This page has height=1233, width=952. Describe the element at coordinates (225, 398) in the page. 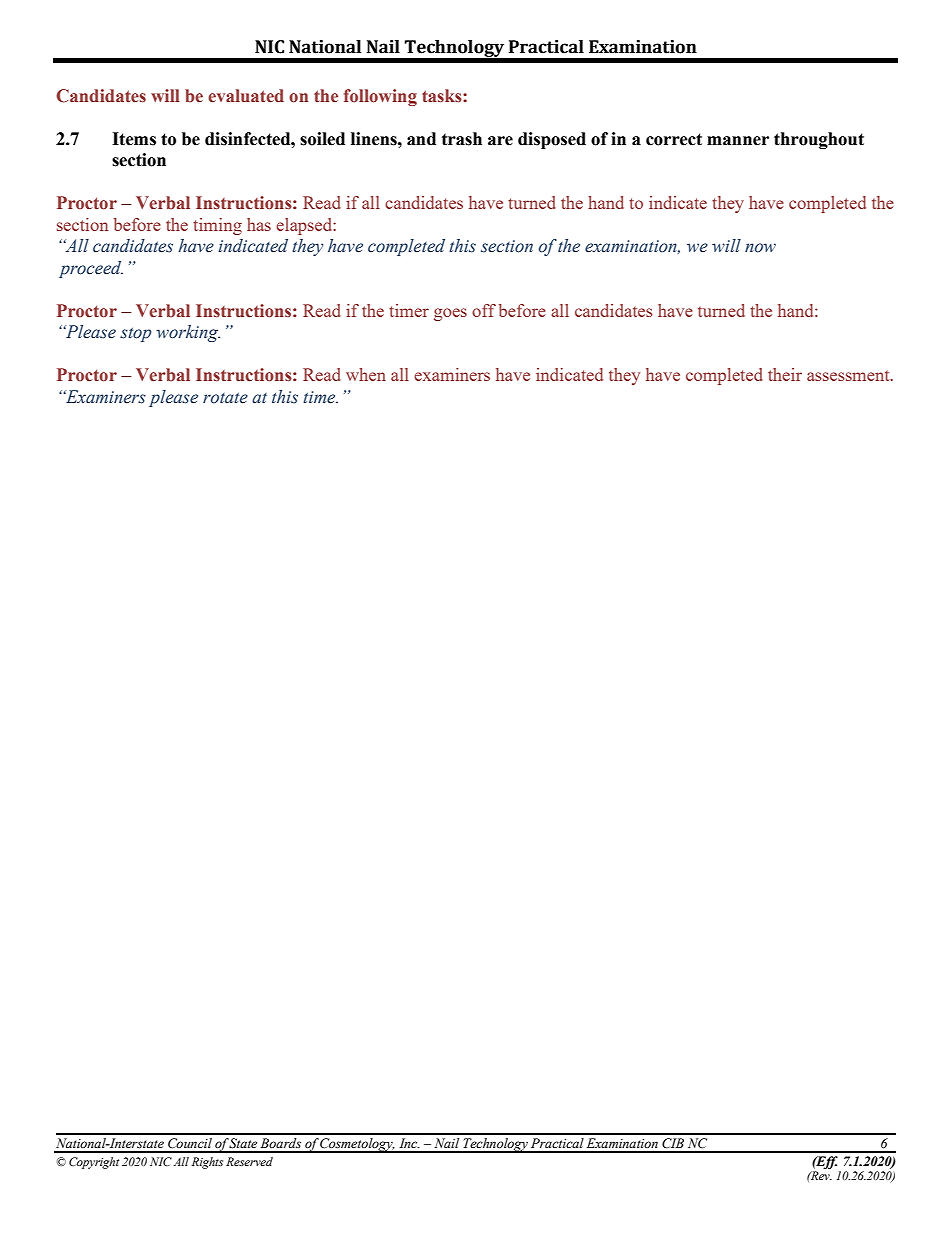

I see `rotate` at that location.
